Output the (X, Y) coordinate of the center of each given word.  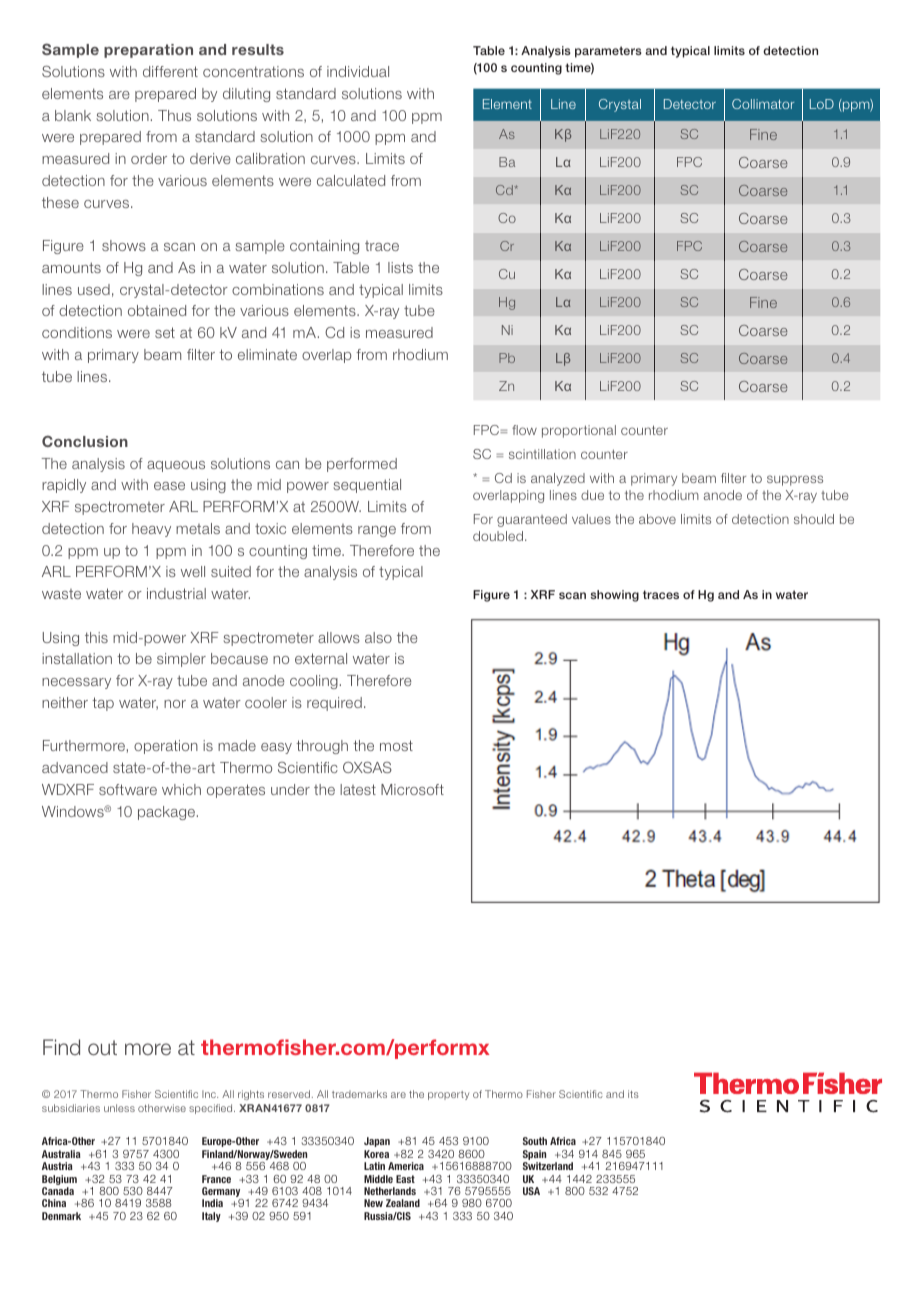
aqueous (176, 466)
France (216, 1179)
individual (358, 71)
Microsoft (412, 789)
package (166, 813)
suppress (795, 480)
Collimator (763, 104)
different (170, 71)
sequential (367, 486)
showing (615, 596)
